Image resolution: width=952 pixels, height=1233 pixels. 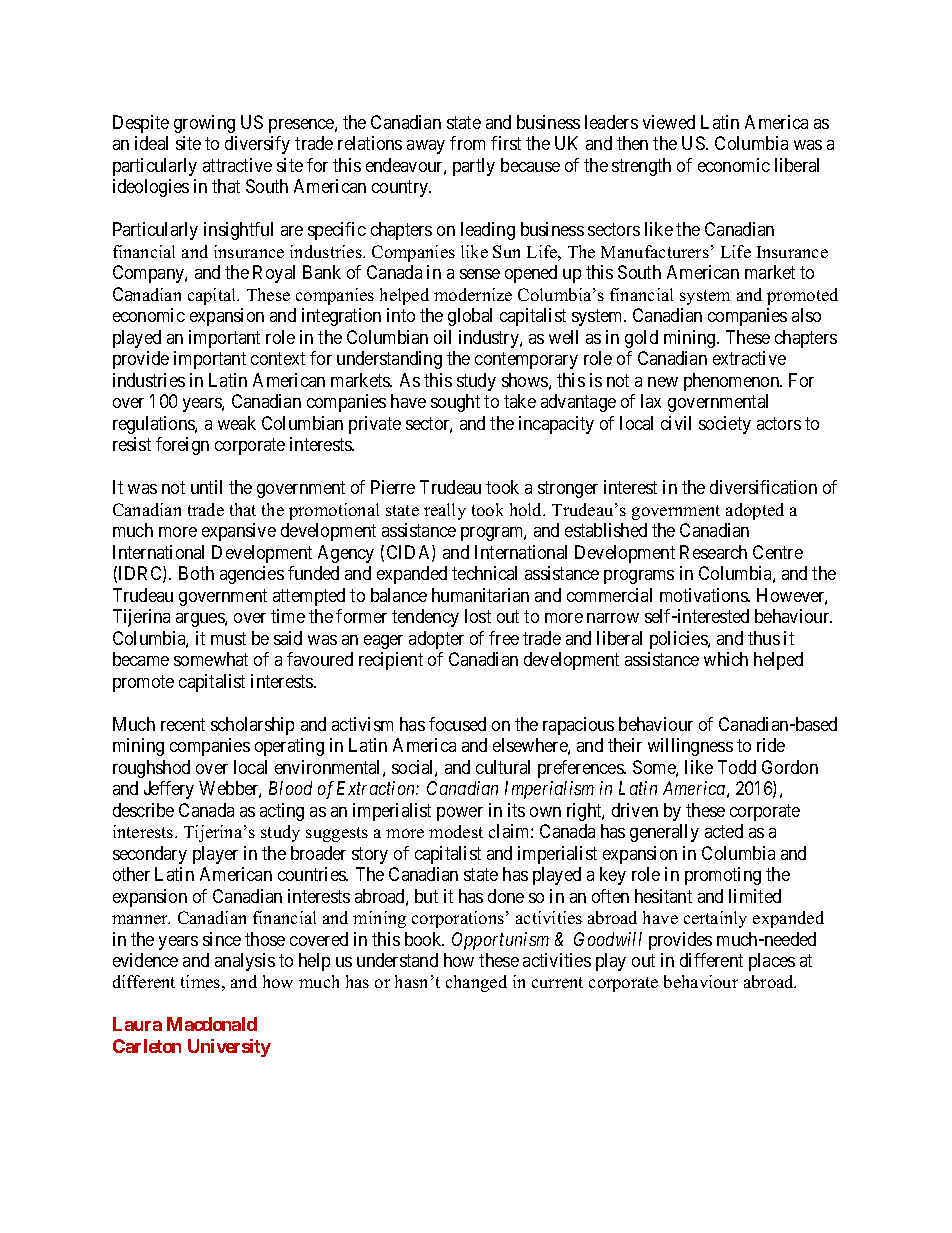 I want to click on Macdonald, so click(x=212, y=1024).
